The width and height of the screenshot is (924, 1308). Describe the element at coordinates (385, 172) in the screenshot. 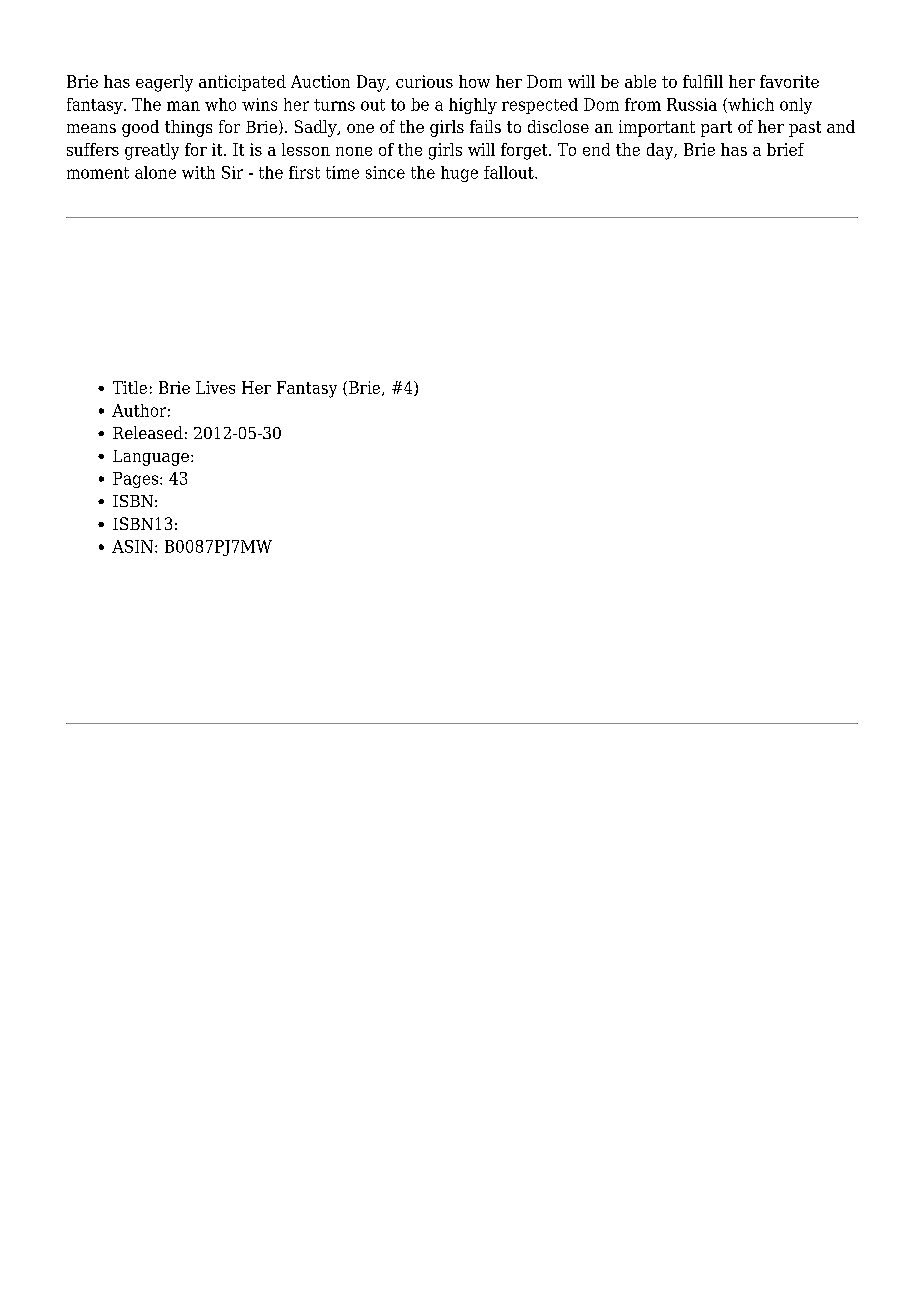

I see `since` at that location.
